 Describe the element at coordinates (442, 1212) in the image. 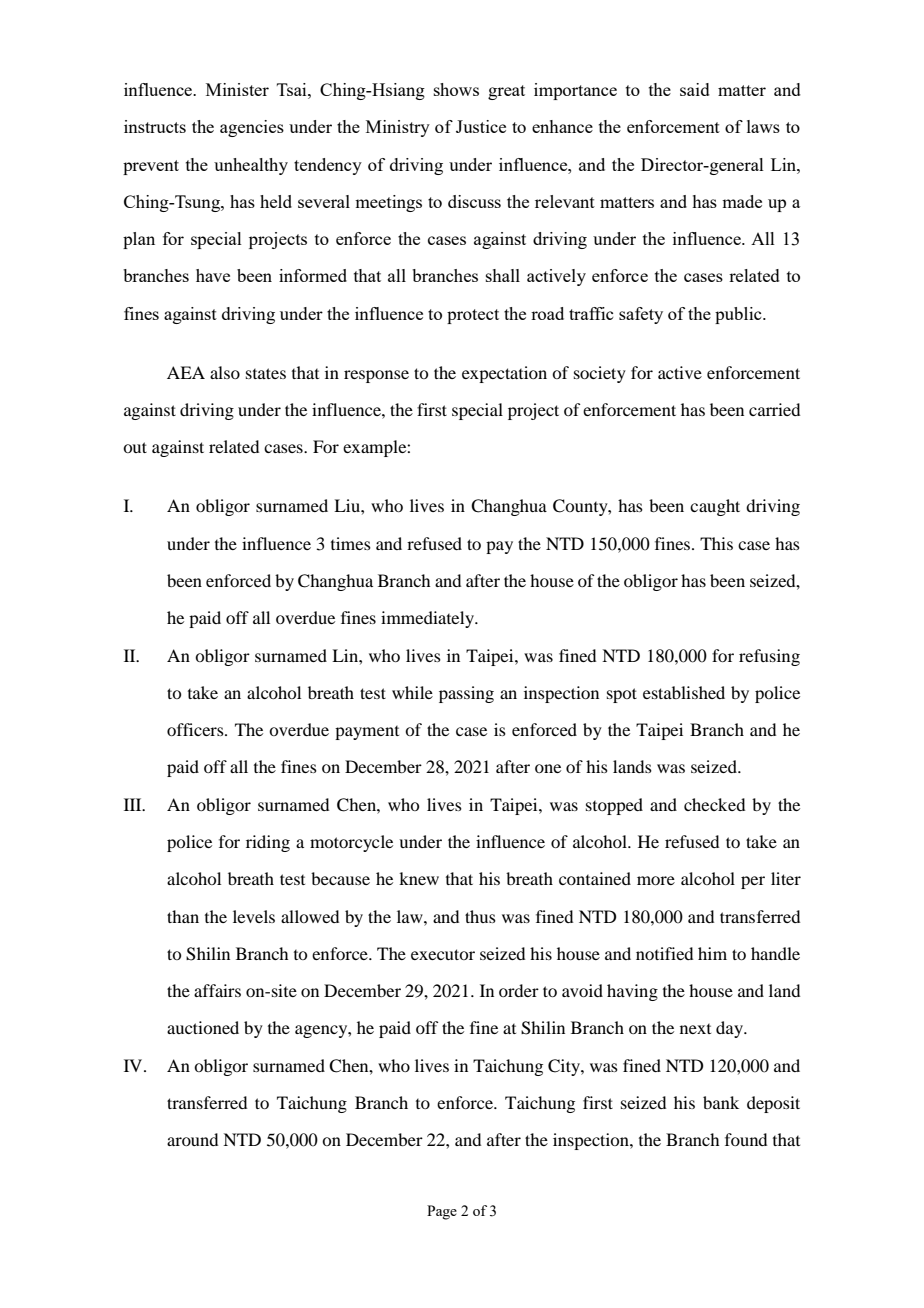

I see `Page` at that location.
